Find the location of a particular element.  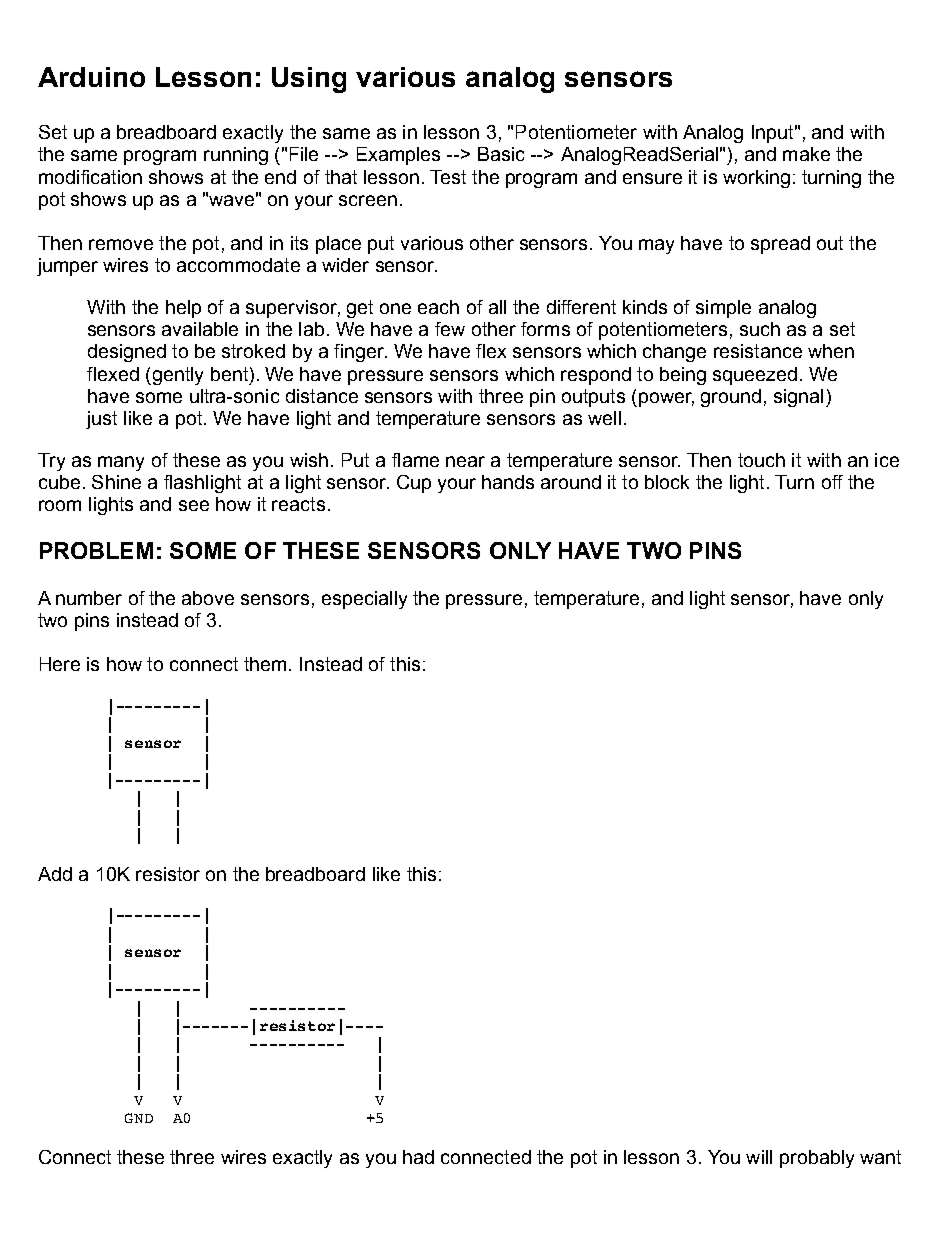

Here is located at coordinates (60, 664).
